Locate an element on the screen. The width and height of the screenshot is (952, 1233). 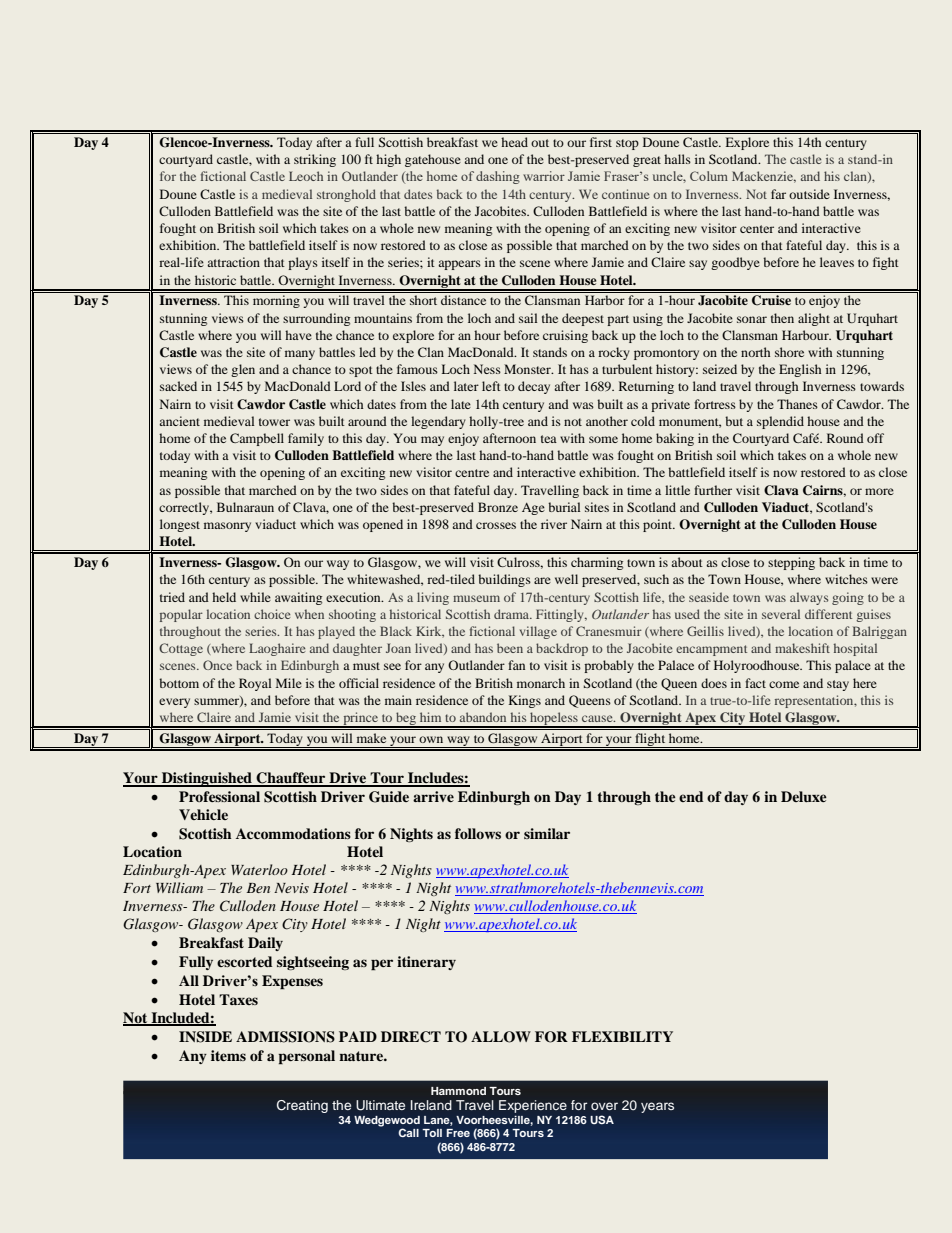
outside is located at coordinates (809, 194).
